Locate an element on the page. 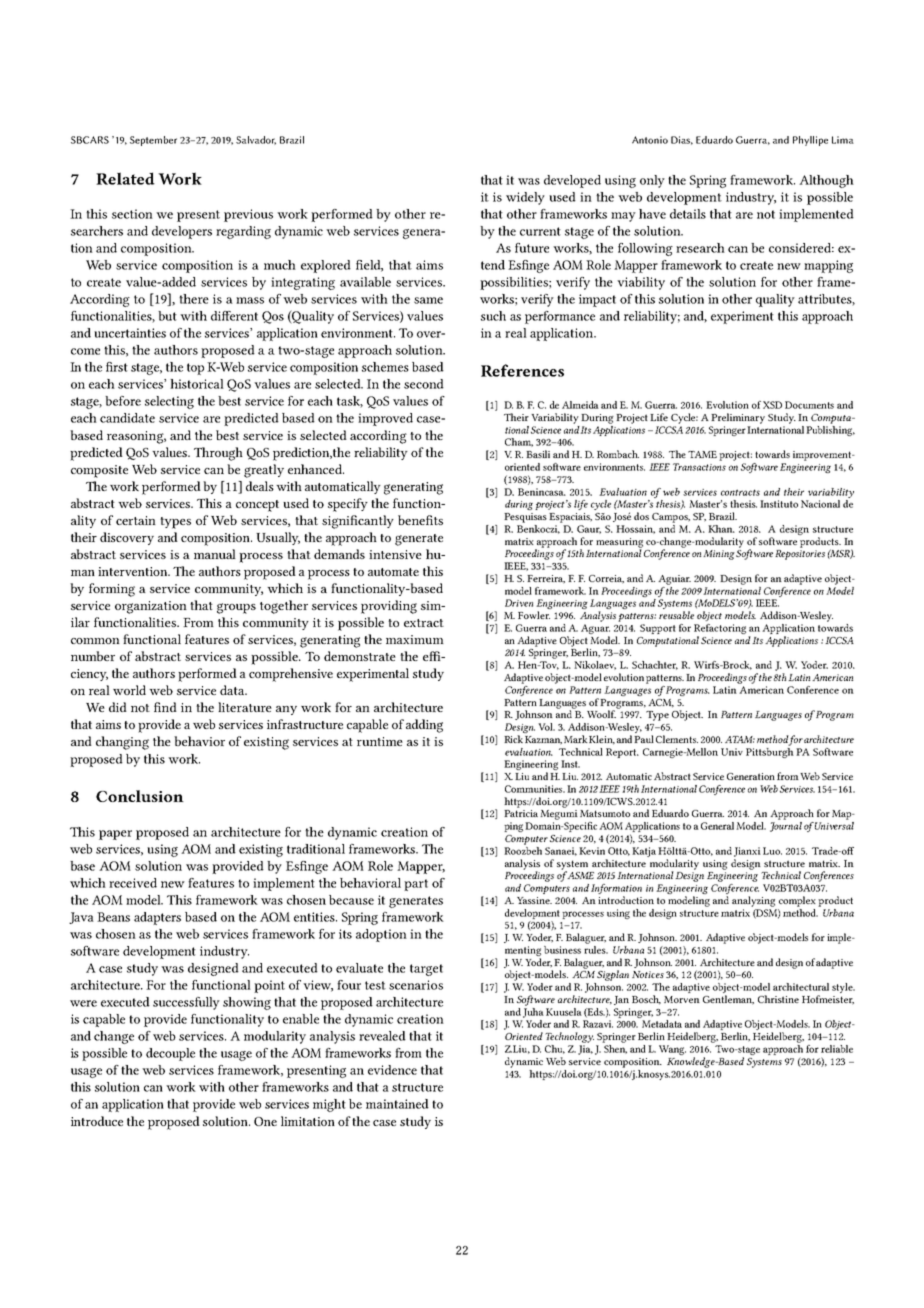  maintained is located at coordinates (397, 1104).
